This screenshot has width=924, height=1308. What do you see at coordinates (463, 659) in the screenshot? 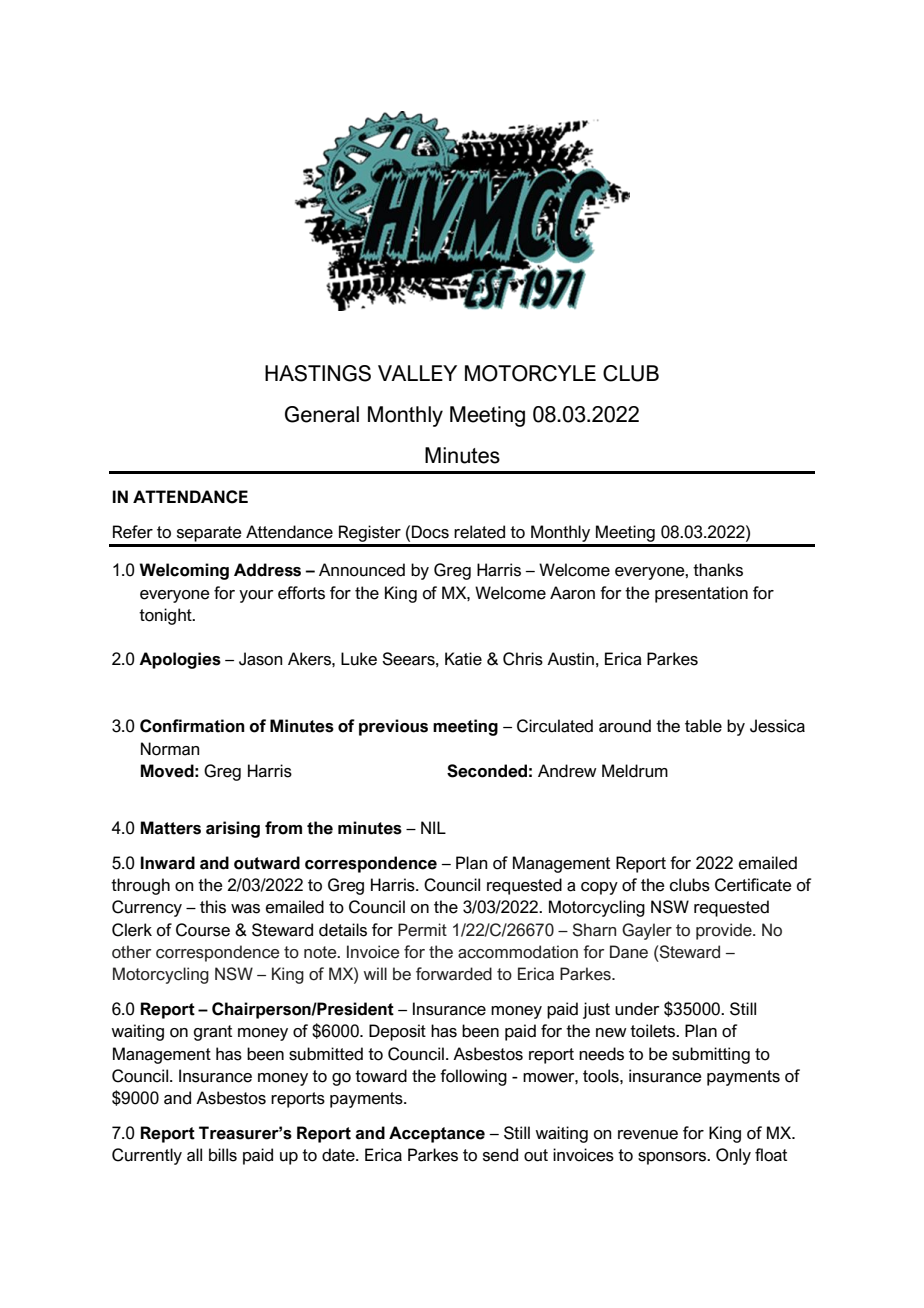
I see `Katie` at bounding box center [463, 659].
